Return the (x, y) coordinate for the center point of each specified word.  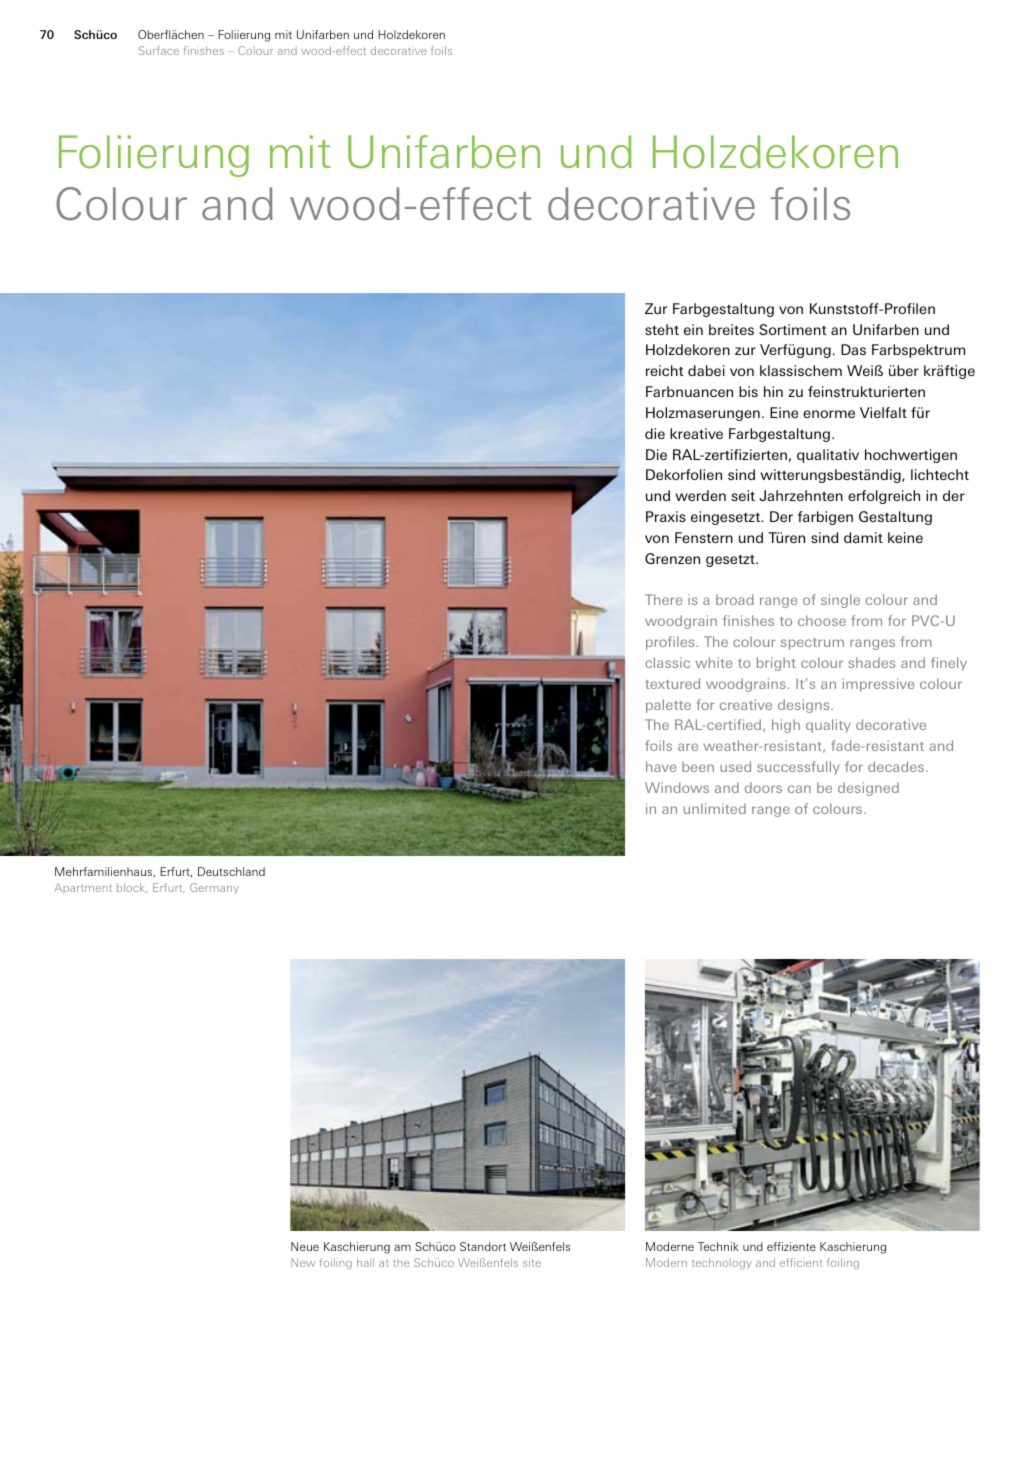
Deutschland (231, 871)
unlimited (715, 808)
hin (773, 391)
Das (853, 349)
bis (748, 391)
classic (667, 662)
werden (700, 495)
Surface (159, 50)
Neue (305, 1246)
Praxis (666, 516)
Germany (214, 888)
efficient (801, 1262)
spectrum (812, 644)
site (532, 1262)
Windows (677, 787)
